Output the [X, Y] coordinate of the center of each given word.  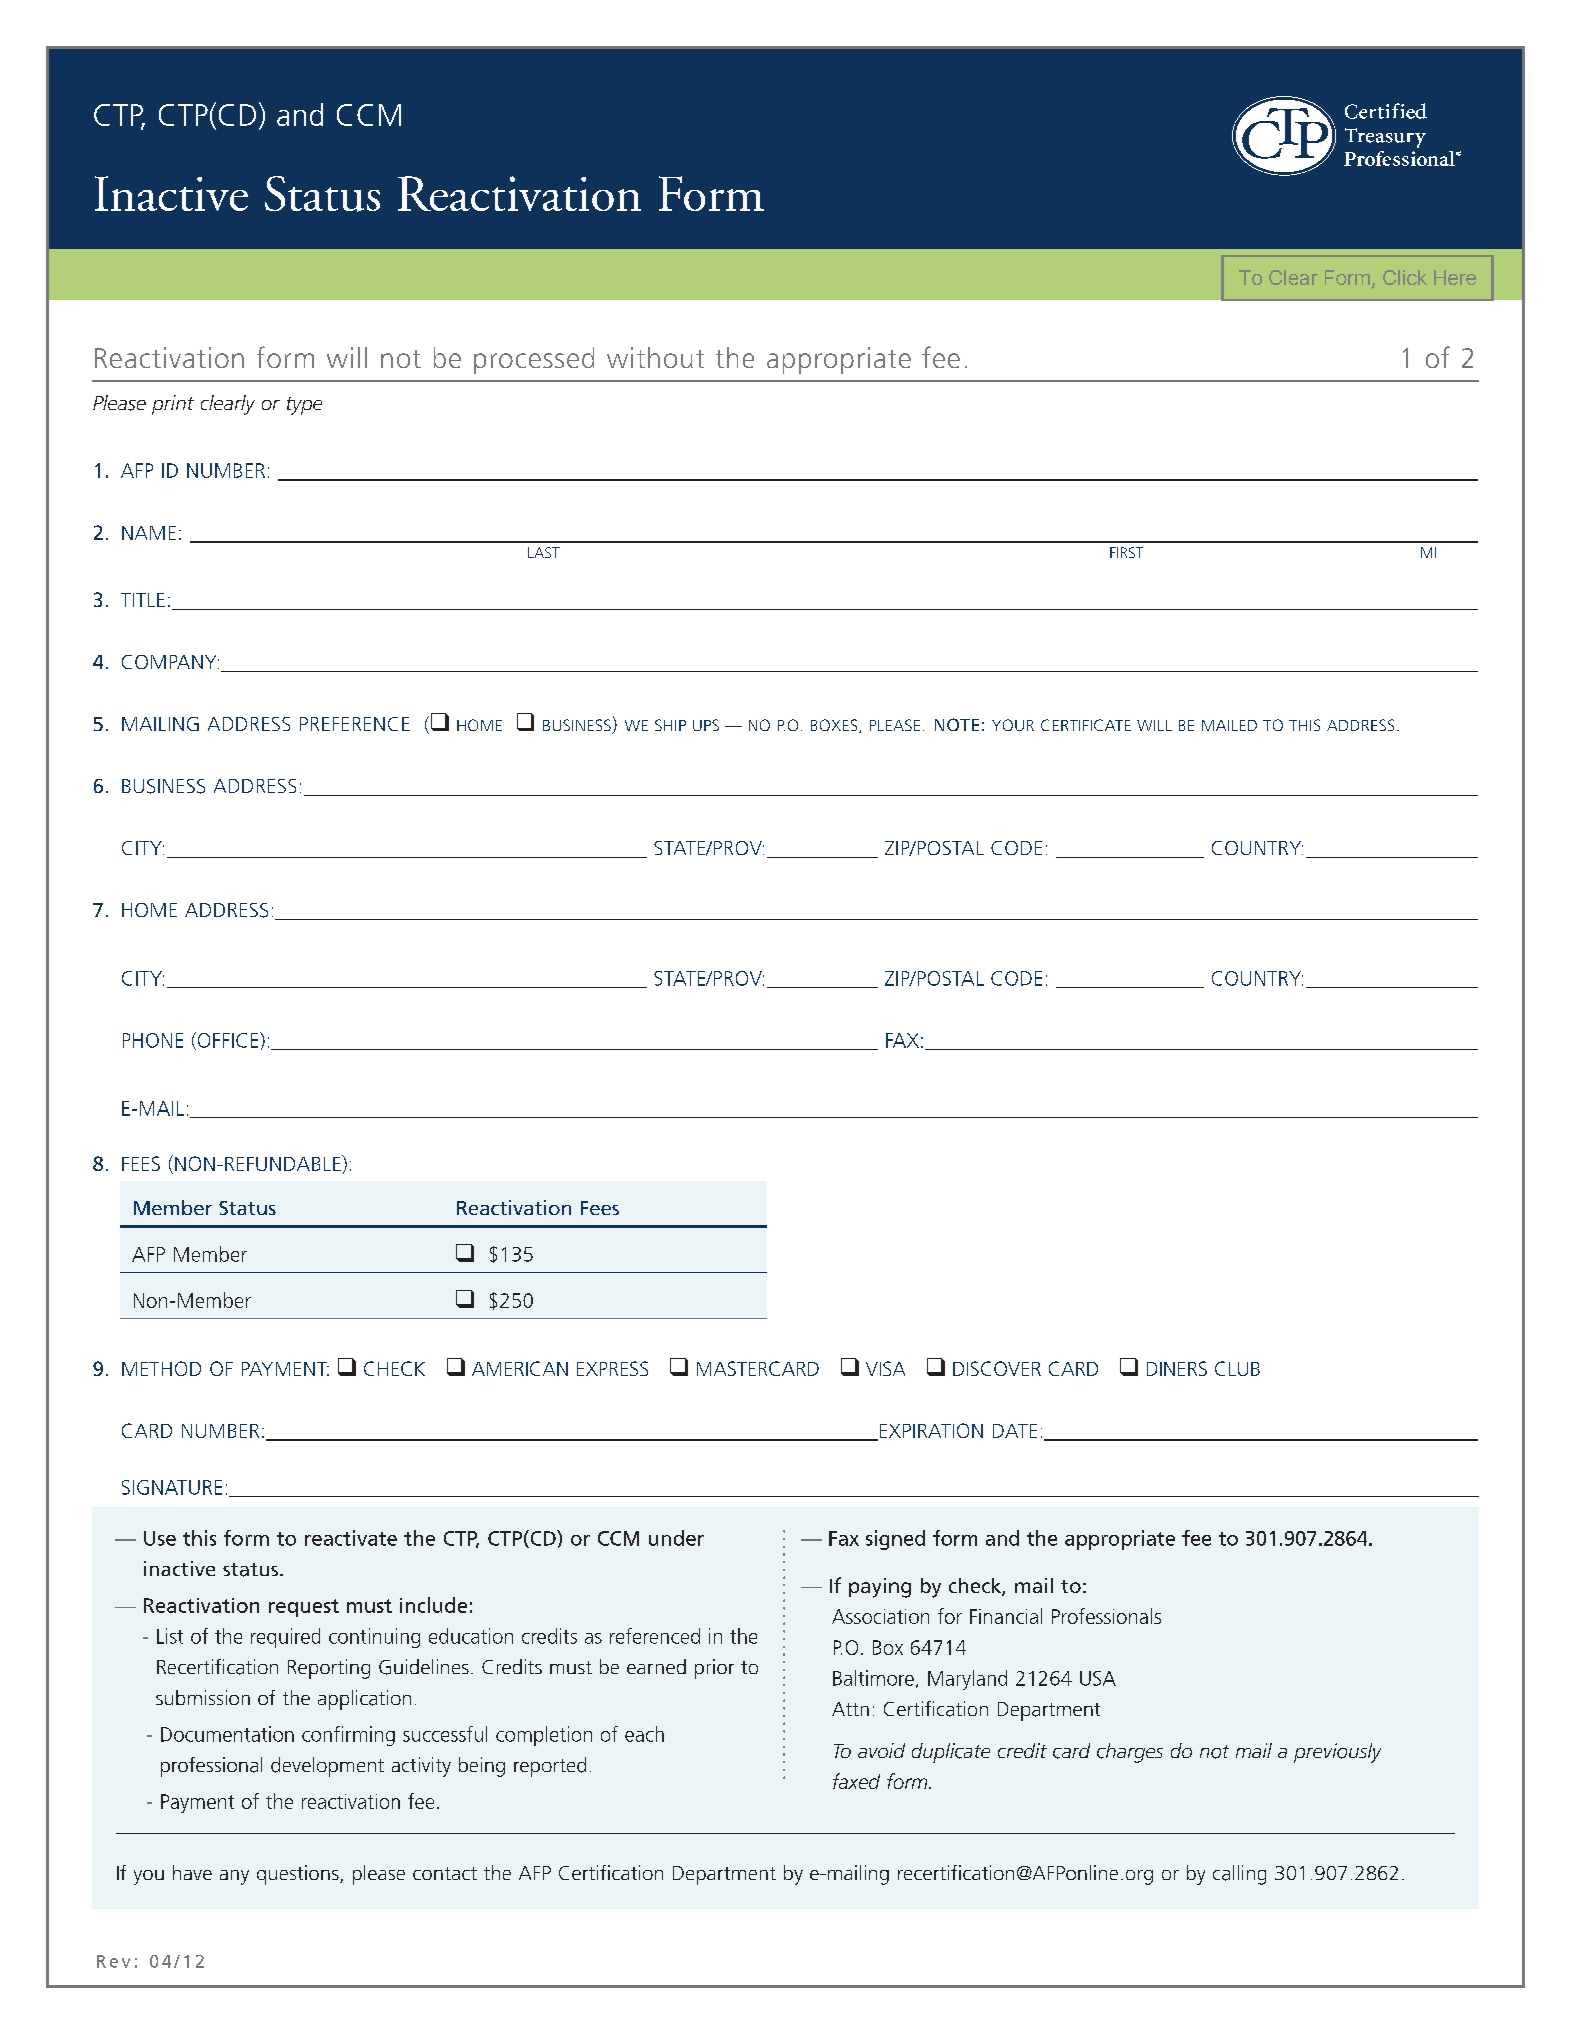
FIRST [1126, 552]
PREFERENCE [355, 724]
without [655, 357]
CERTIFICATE [1086, 725]
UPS [706, 725]
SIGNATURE [172, 1487]
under [676, 1538]
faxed [856, 1781]
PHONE [153, 1040]
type [304, 406]
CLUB [1237, 1368]
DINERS [1177, 1368]
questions [299, 1875]
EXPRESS [612, 1368]
